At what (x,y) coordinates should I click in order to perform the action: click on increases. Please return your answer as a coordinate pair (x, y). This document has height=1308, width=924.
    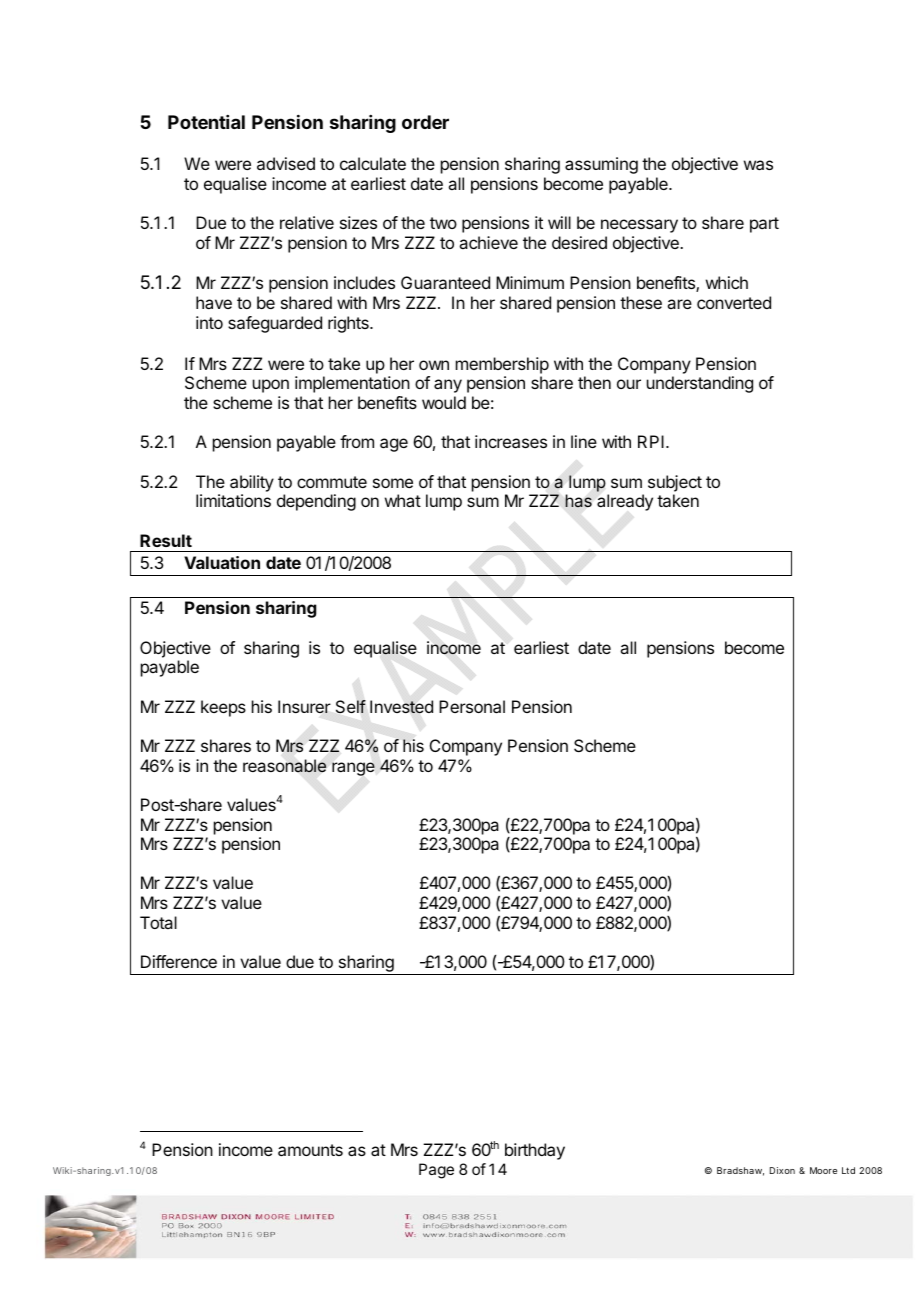
    Looking at the image, I should click on (511, 441).
